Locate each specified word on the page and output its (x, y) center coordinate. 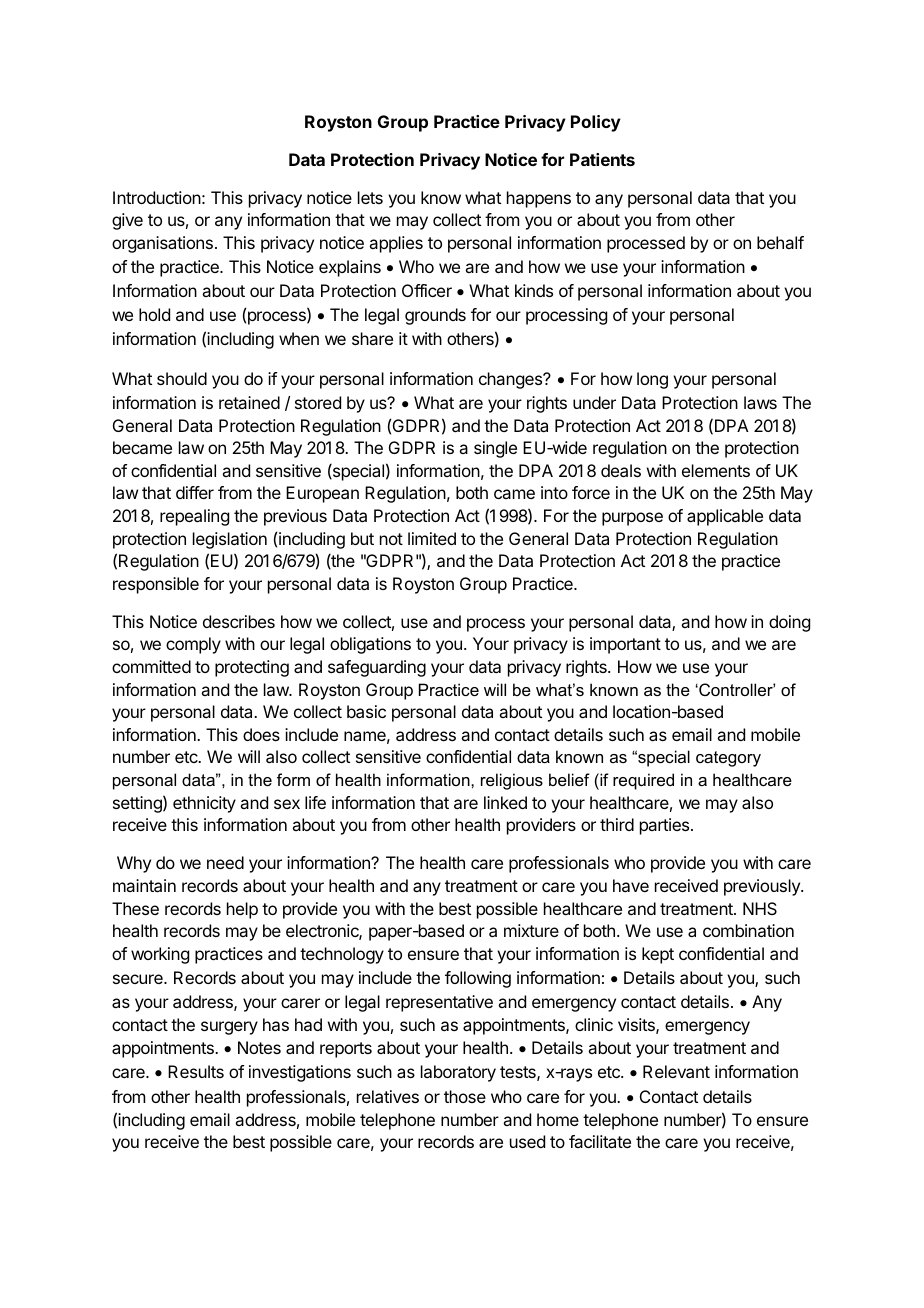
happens (539, 199)
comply (193, 645)
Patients (602, 159)
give (127, 221)
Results (196, 1071)
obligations (370, 645)
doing (789, 623)
